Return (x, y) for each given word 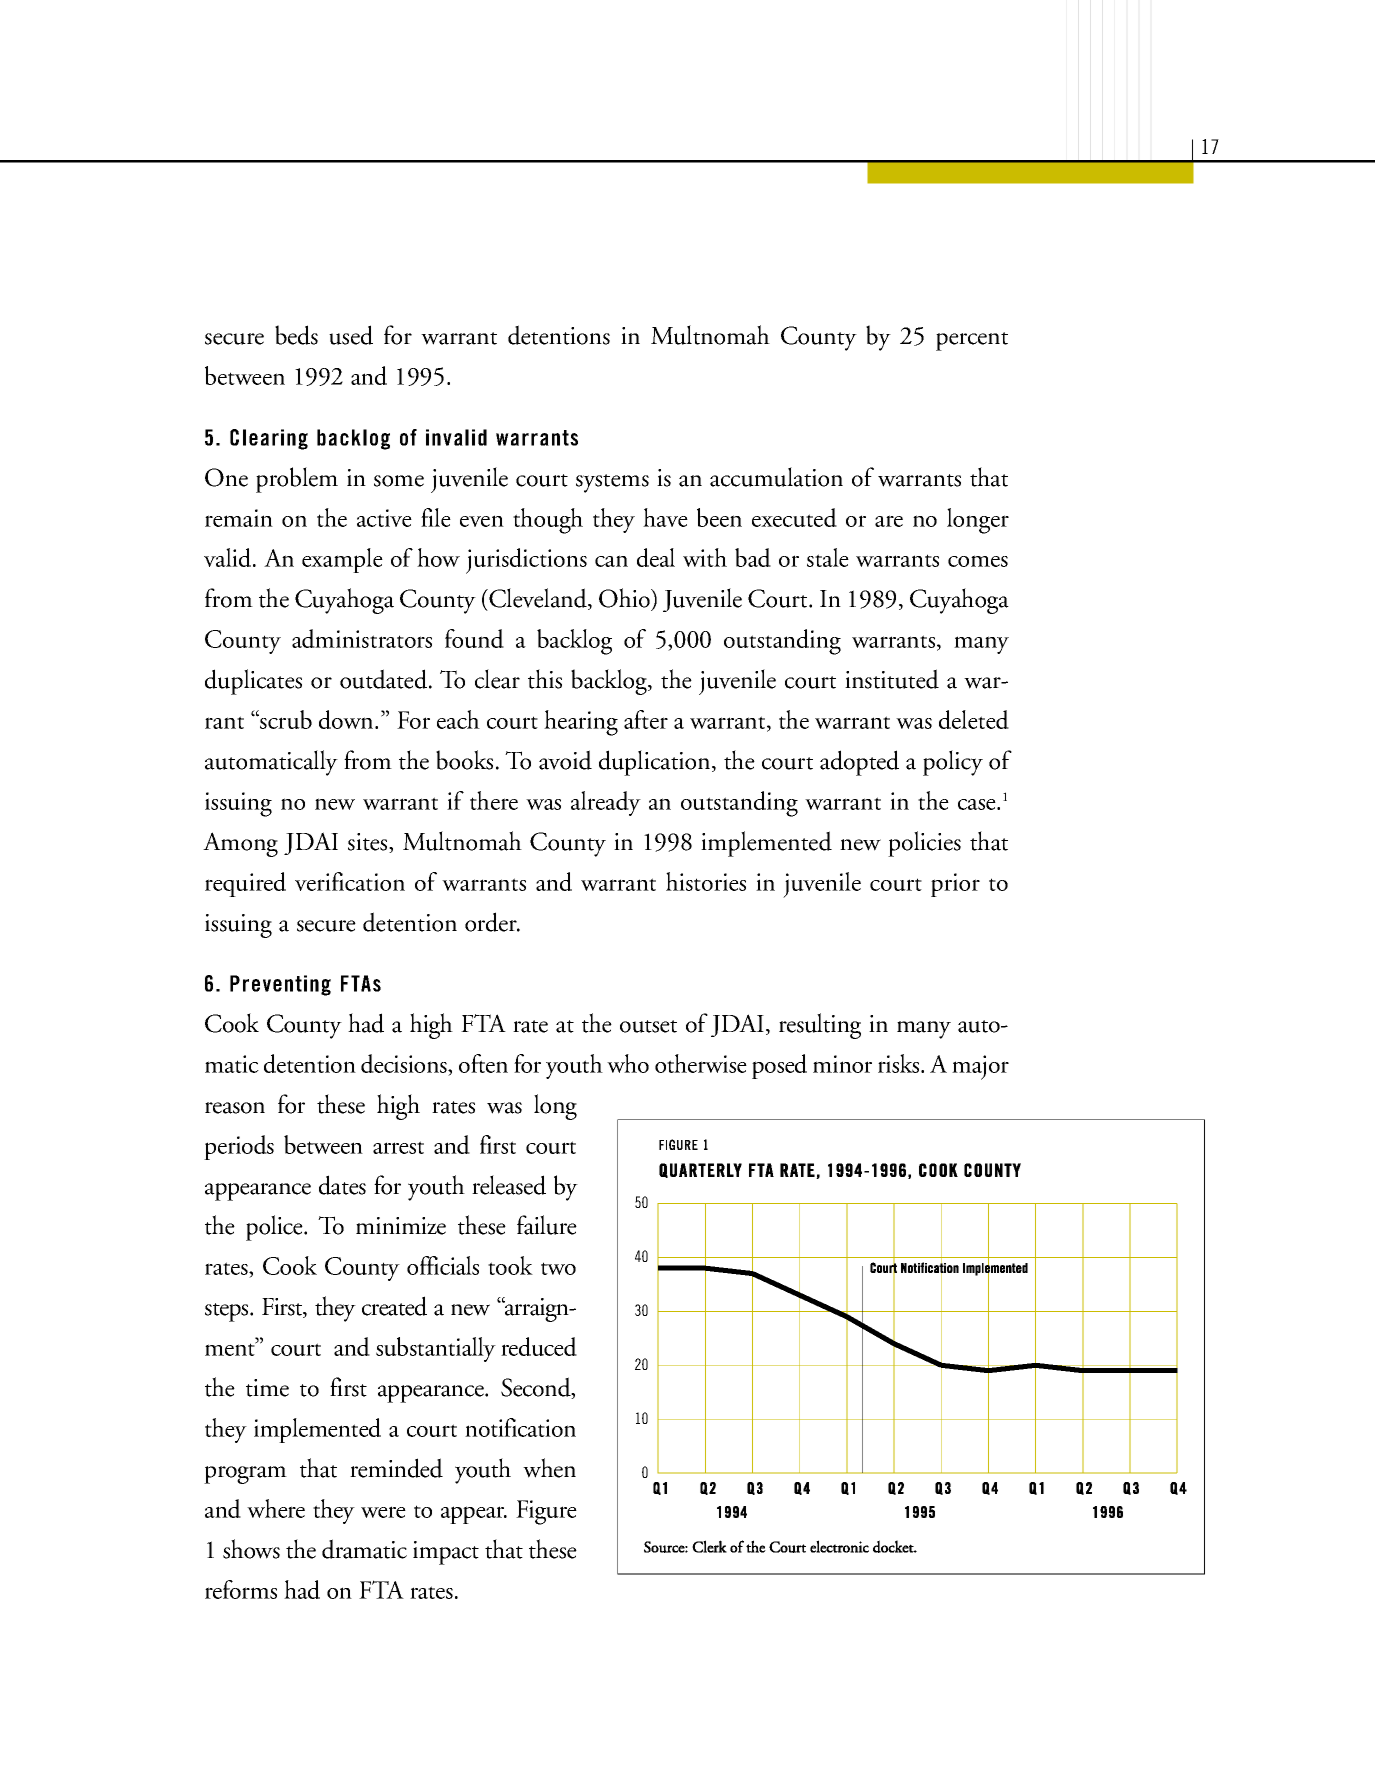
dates (342, 1185)
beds (296, 335)
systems (612, 483)
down (347, 719)
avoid (565, 760)
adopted (859, 763)
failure (547, 1225)
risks (900, 1063)
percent (972, 341)
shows (251, 1549)
